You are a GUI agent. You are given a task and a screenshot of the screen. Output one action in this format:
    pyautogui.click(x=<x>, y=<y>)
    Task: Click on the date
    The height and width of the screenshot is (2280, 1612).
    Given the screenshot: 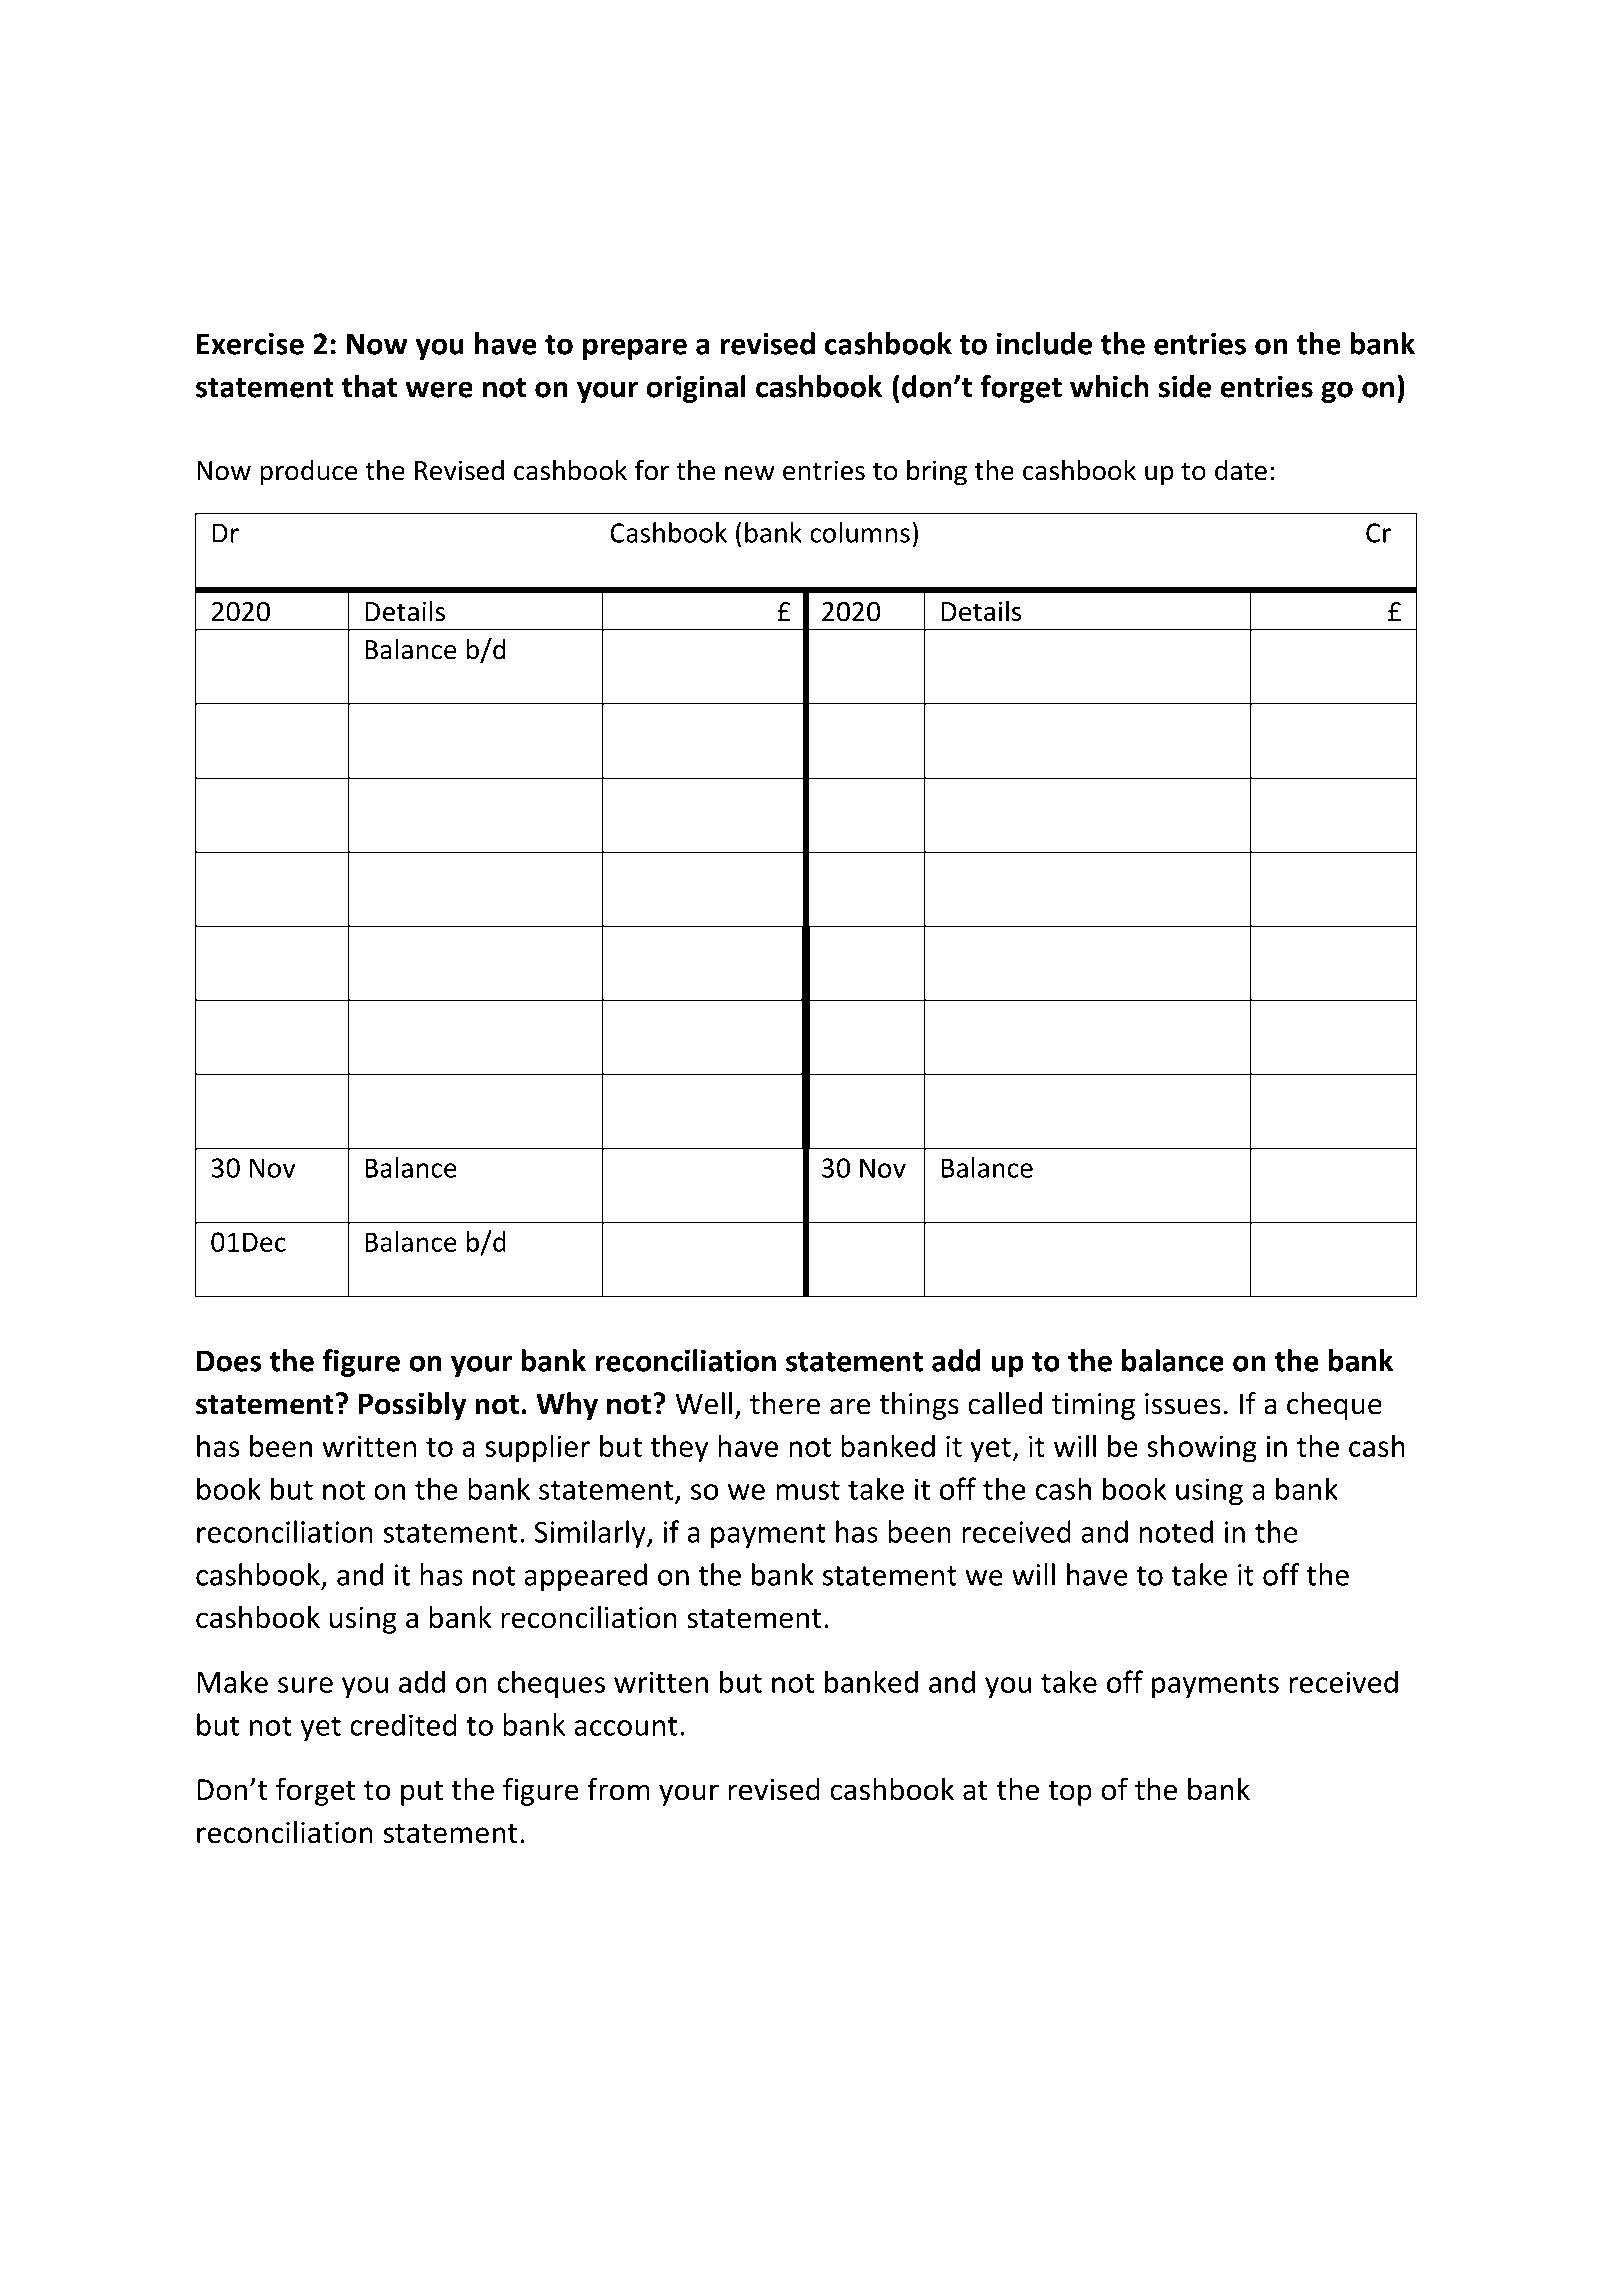 What is the action you would take?
    pyautogui.click(x=1241, y=470)
